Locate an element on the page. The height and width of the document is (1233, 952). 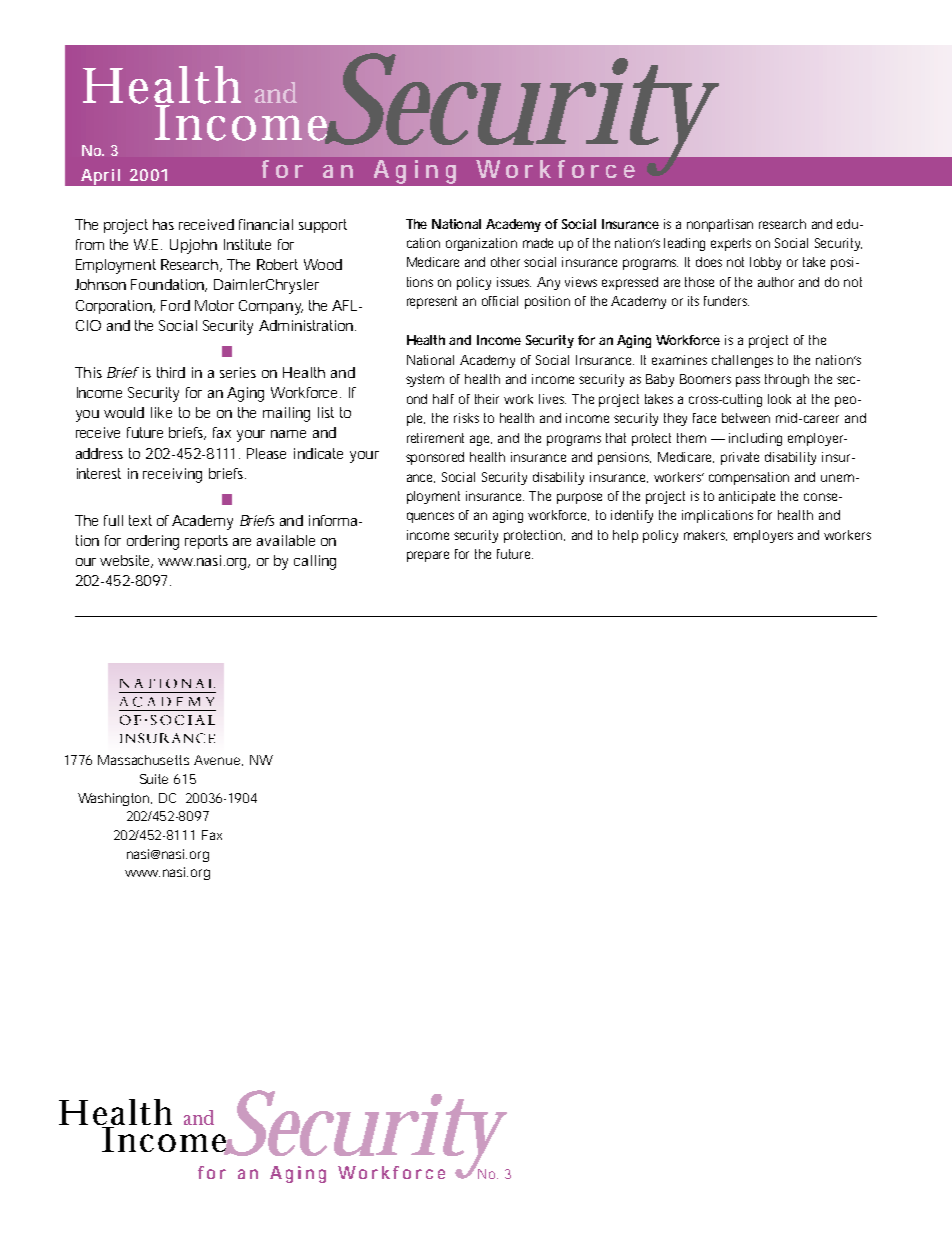
indicate is located at coordinates (318, 453).
